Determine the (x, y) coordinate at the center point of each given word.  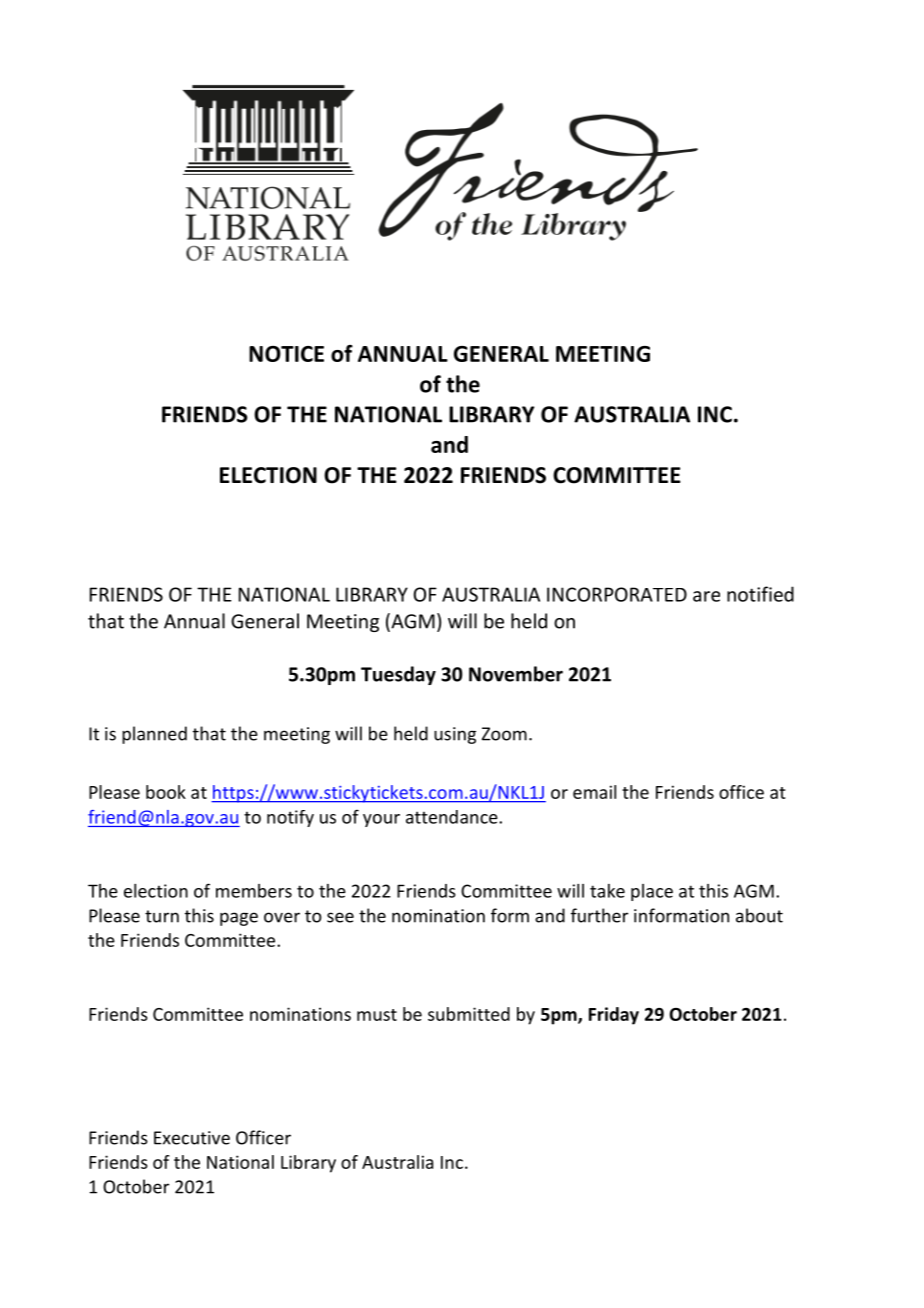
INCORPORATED (617, 594)
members (254, 891)
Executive (192, 1138)
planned (154, 735)
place (652, 892)
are (706, 596)
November (516, 674)
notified (760, 594)
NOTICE (286, 354)
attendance (453, 817)
